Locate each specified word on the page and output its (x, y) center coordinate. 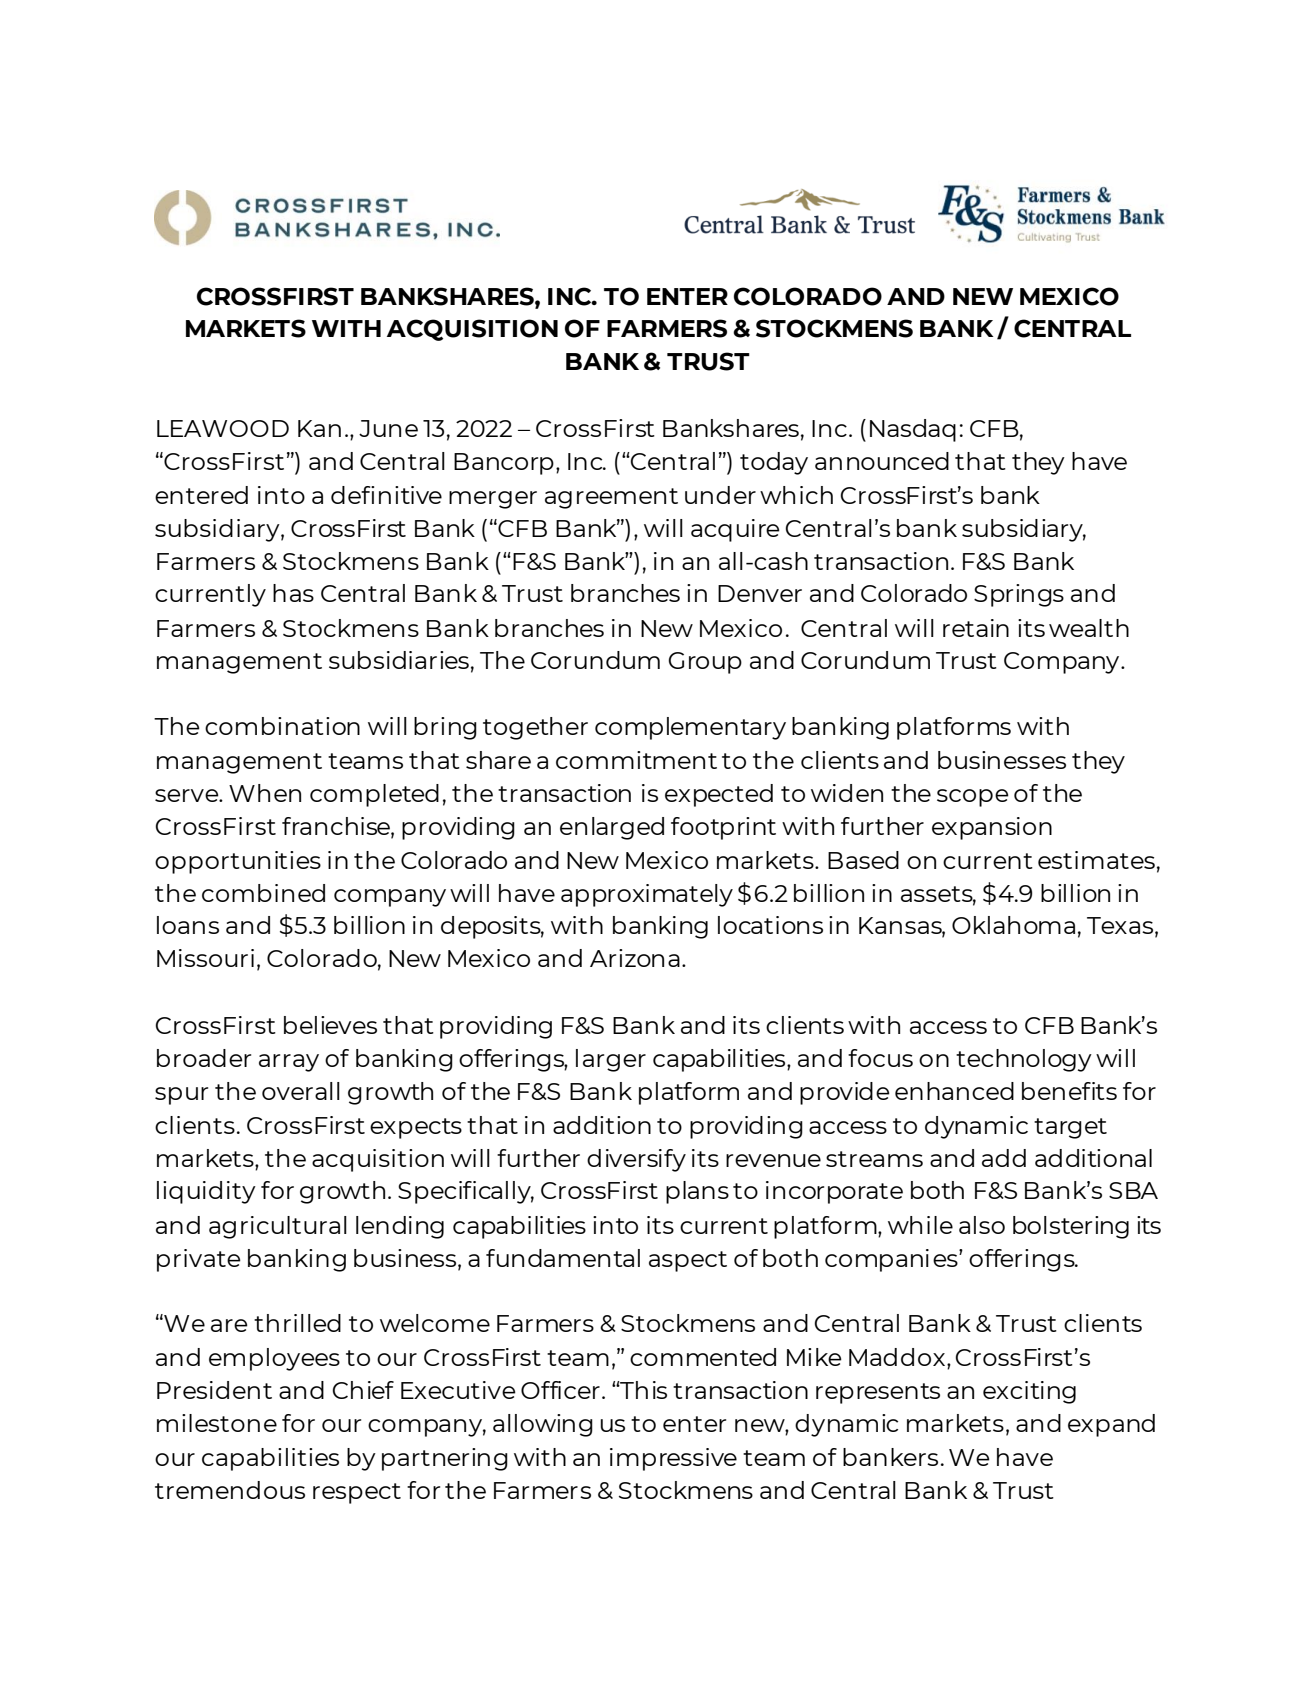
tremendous (230, 1490)
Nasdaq (913, 430)
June (388, 428)
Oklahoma (1013, 925)
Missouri (205, 958)
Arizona (635, 958)
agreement (611, 498)
